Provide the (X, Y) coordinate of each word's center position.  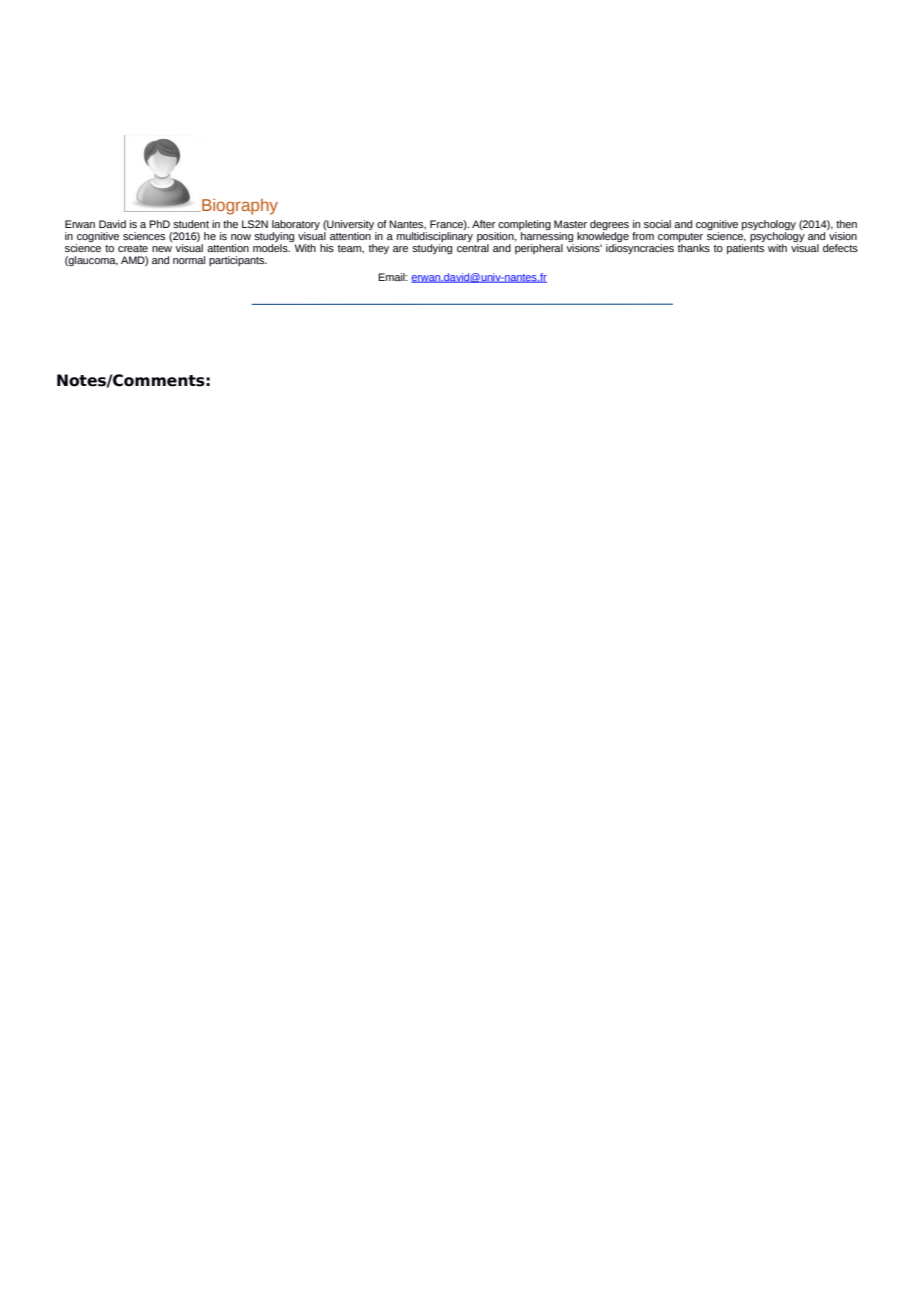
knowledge (603, 236)
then (846, 224)
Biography (239, 207)
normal (189, 260)
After (483, 224)
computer (680, 237)
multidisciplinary (435, 235)
